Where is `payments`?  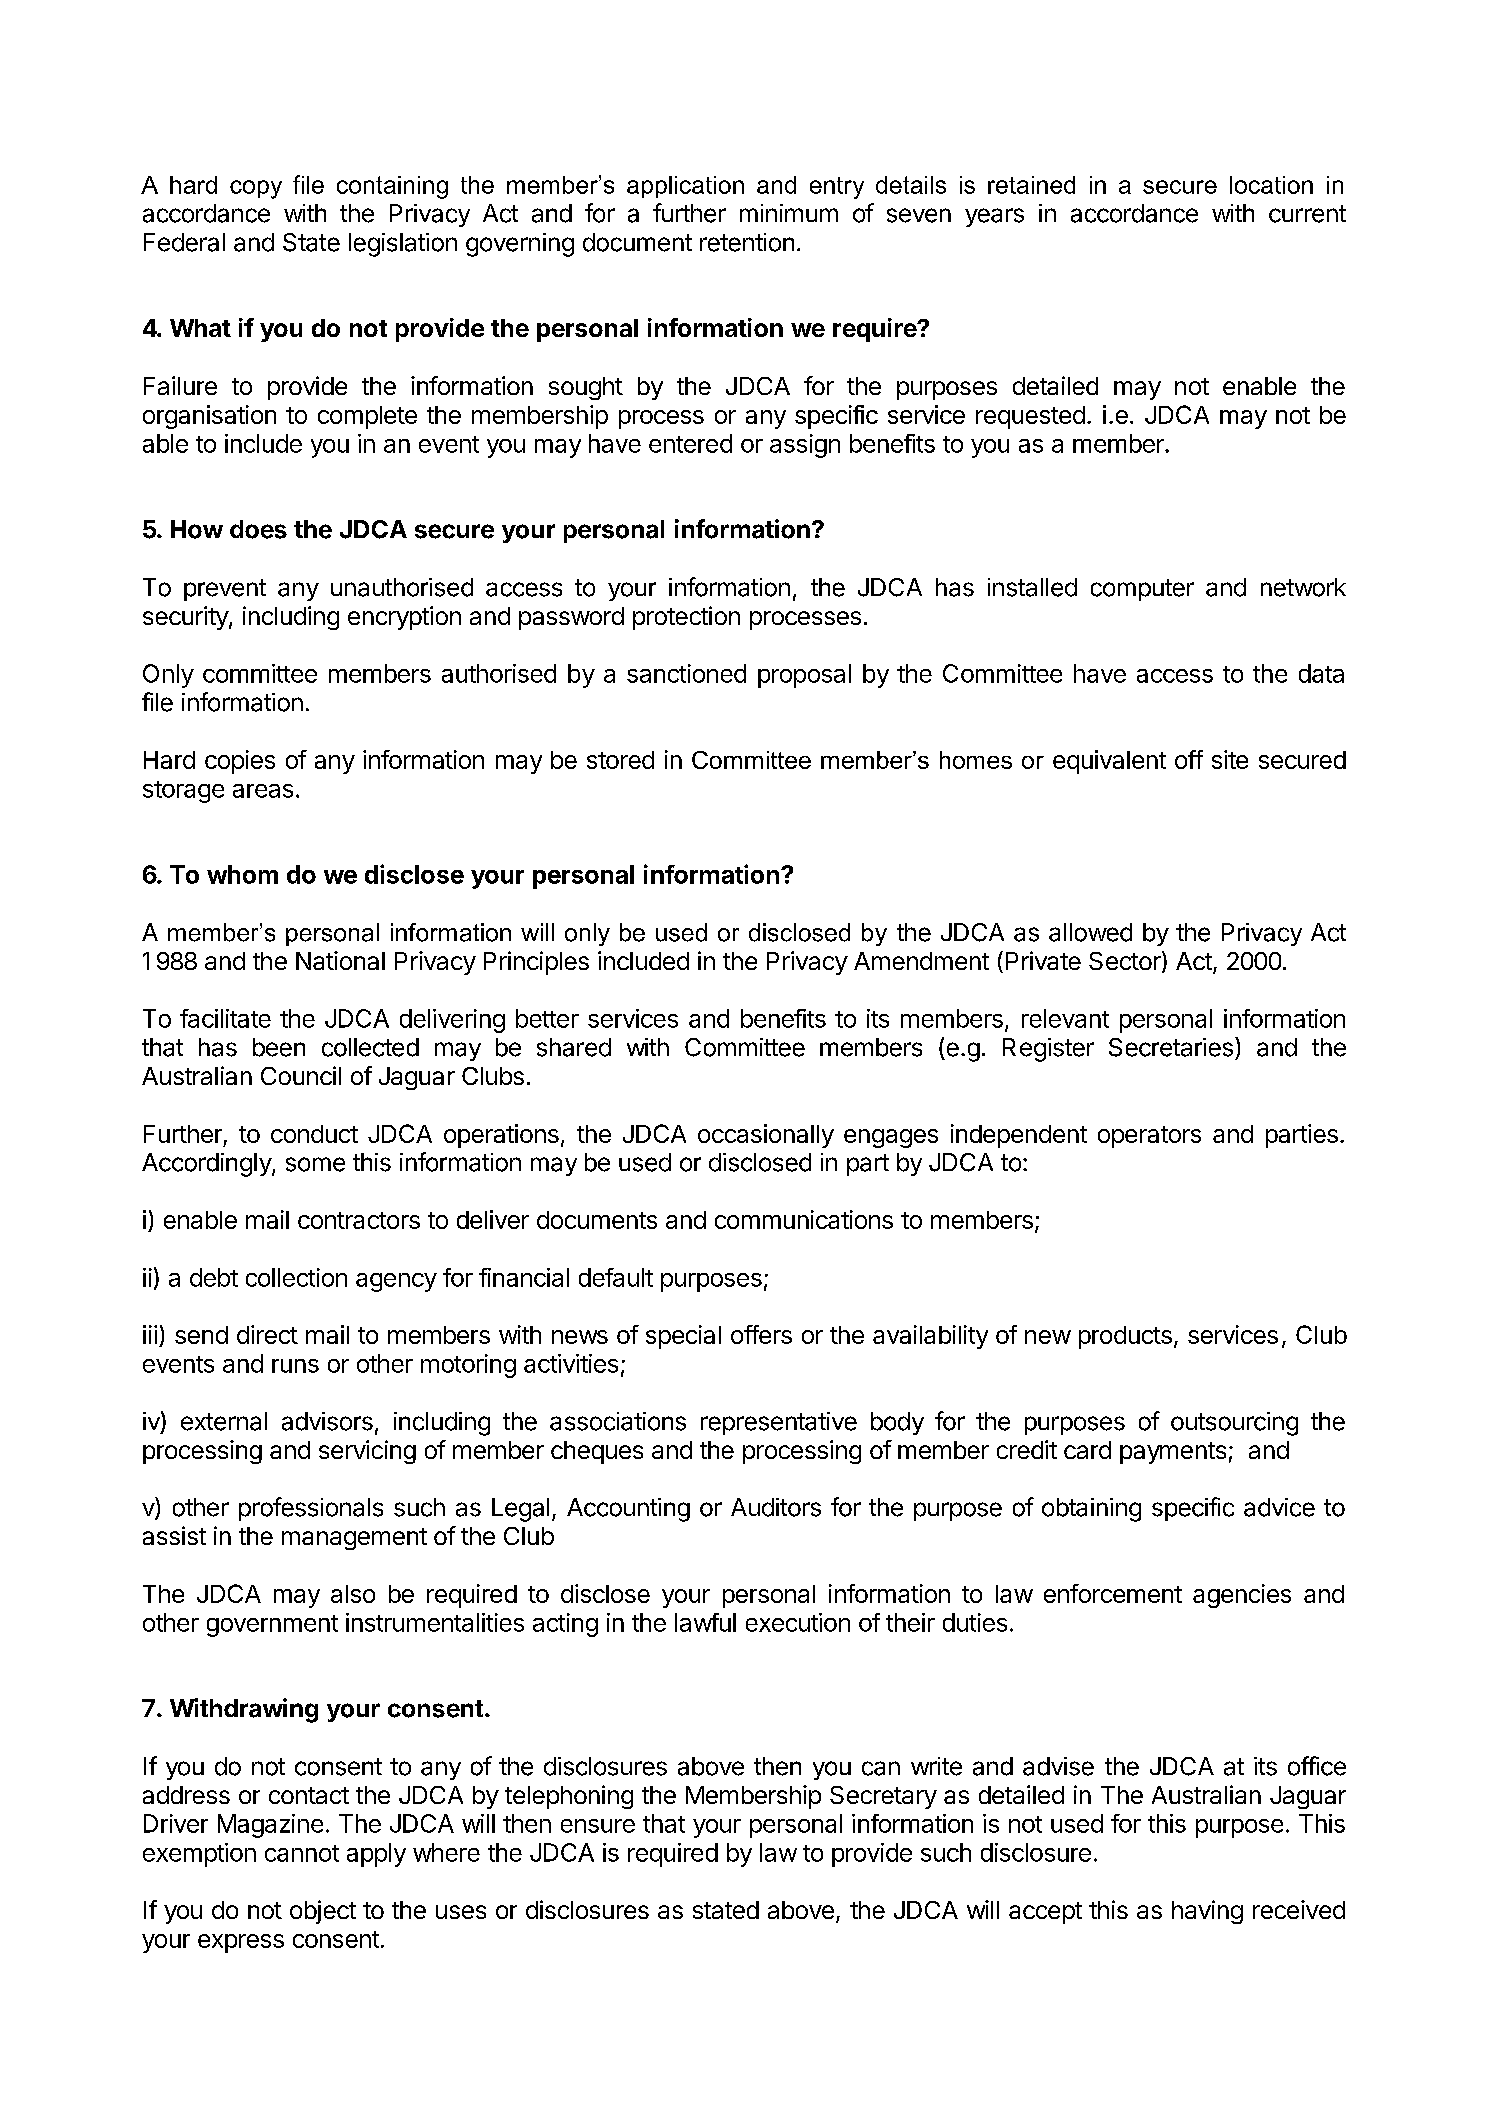
payments is located at coordinates (1173, 1453).
